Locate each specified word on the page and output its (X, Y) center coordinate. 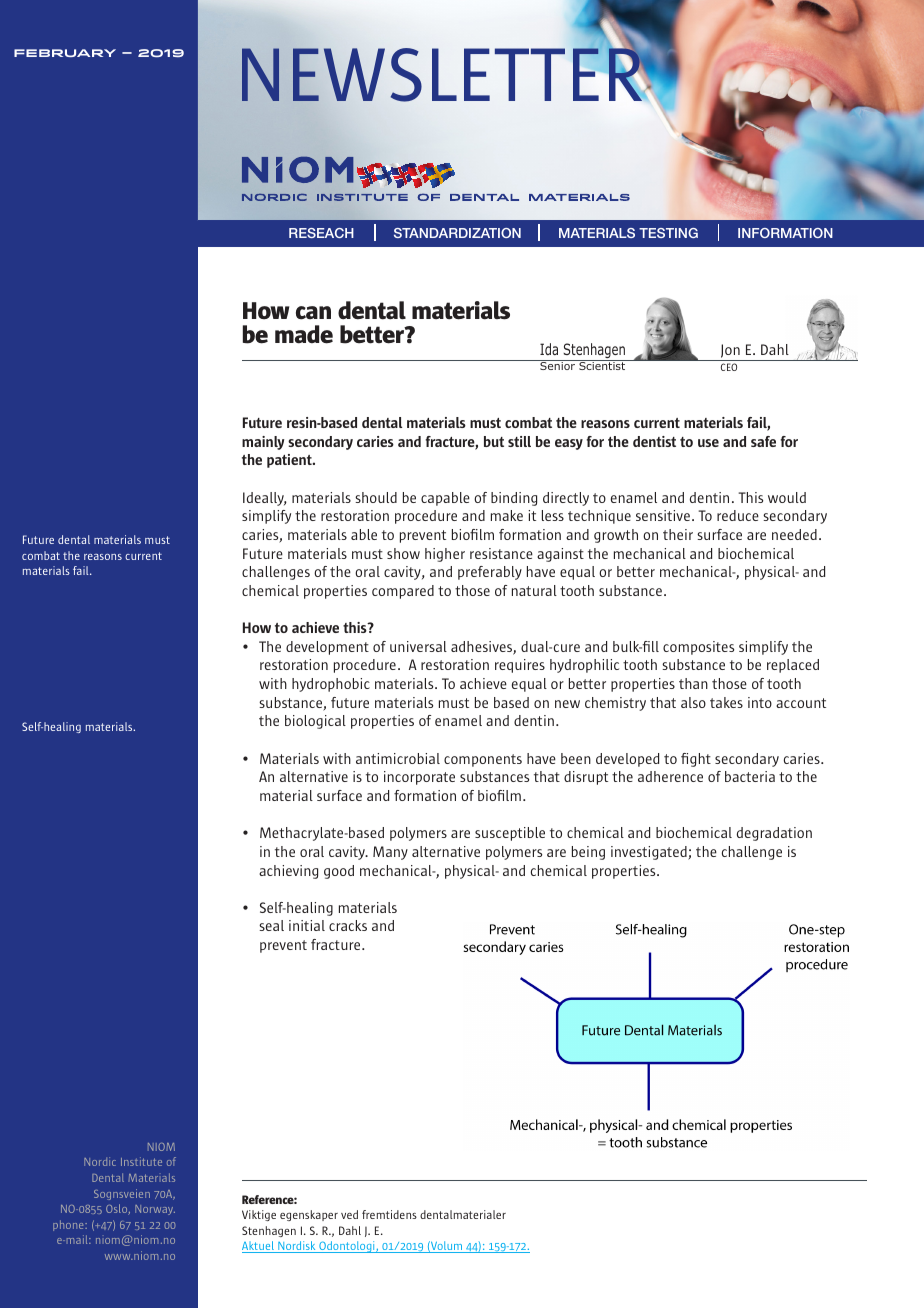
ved (349, 1214)
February (65, 53)
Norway (155, 1210)
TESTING (668, 233)
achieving (288, 872)
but (494, 441)
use (708, 443)
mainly (263, 443)
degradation (774, 834)
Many (390, 853)
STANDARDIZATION (457, 233)
